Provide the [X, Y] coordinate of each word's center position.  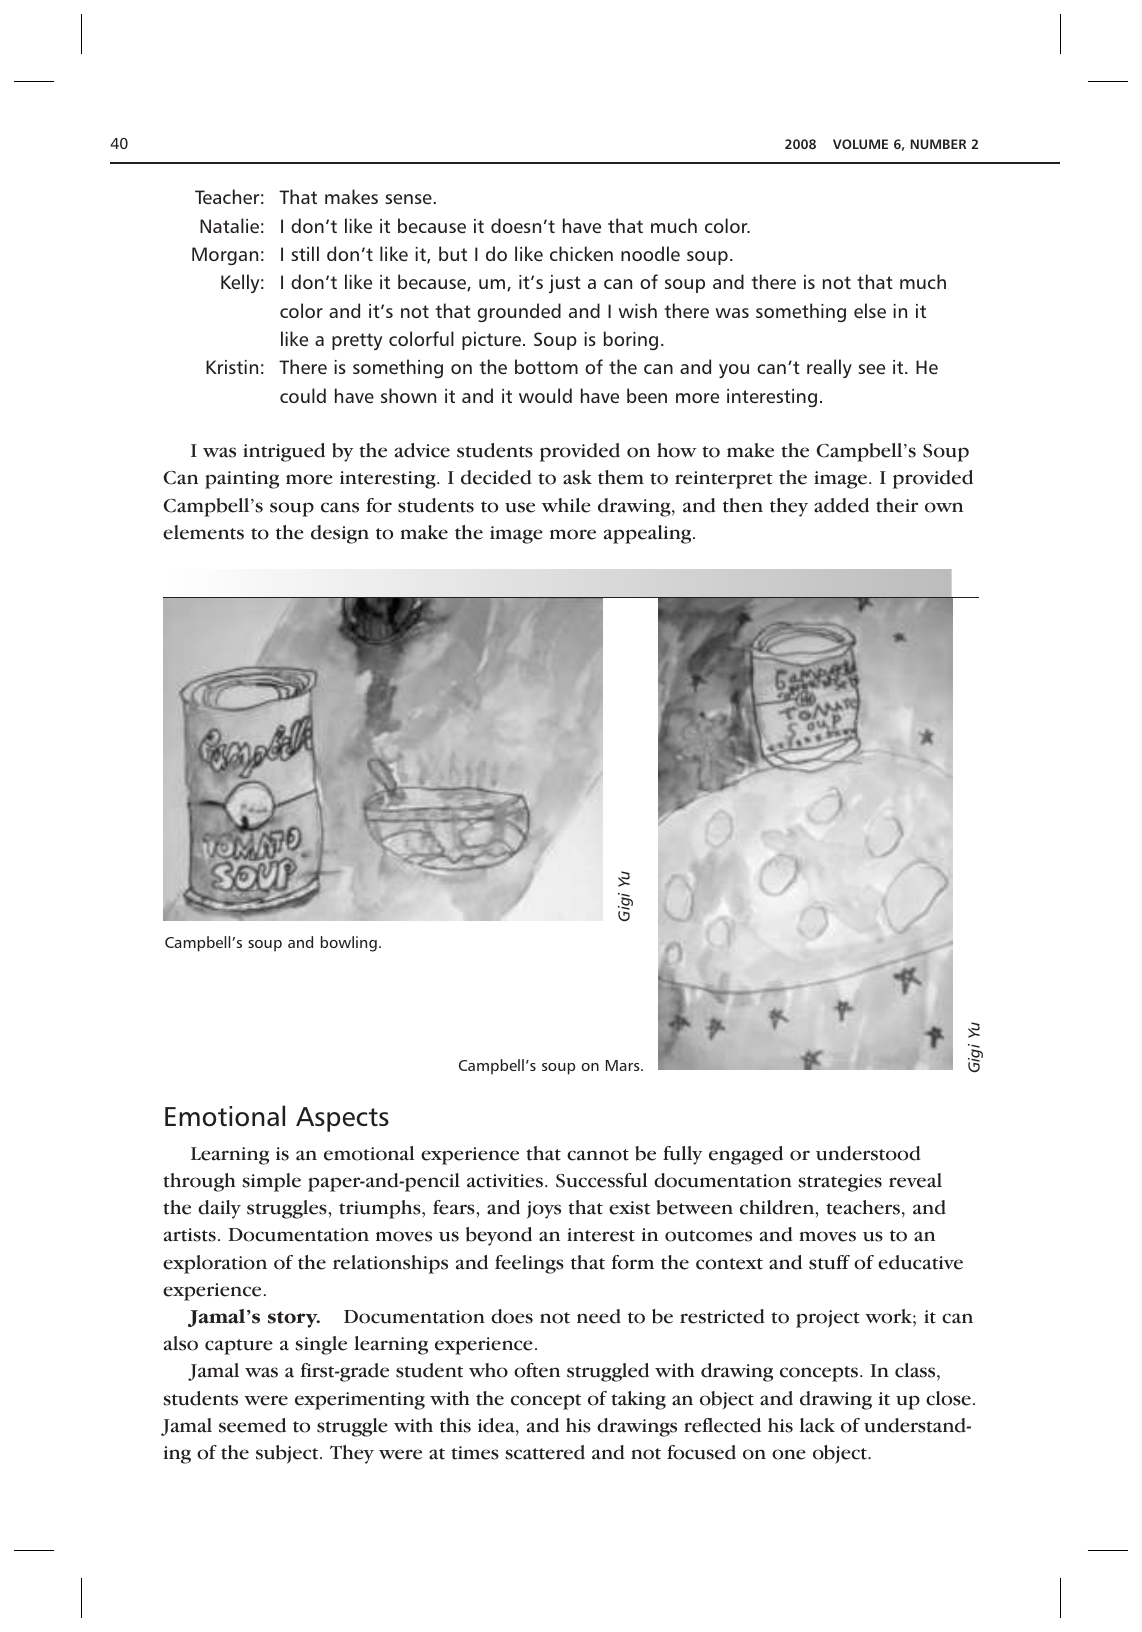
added [841, 505]
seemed [252, 1425]
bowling [349, 944]
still [305, 253]
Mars [624, 1065]
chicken [581, 253]
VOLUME [860, 144]
